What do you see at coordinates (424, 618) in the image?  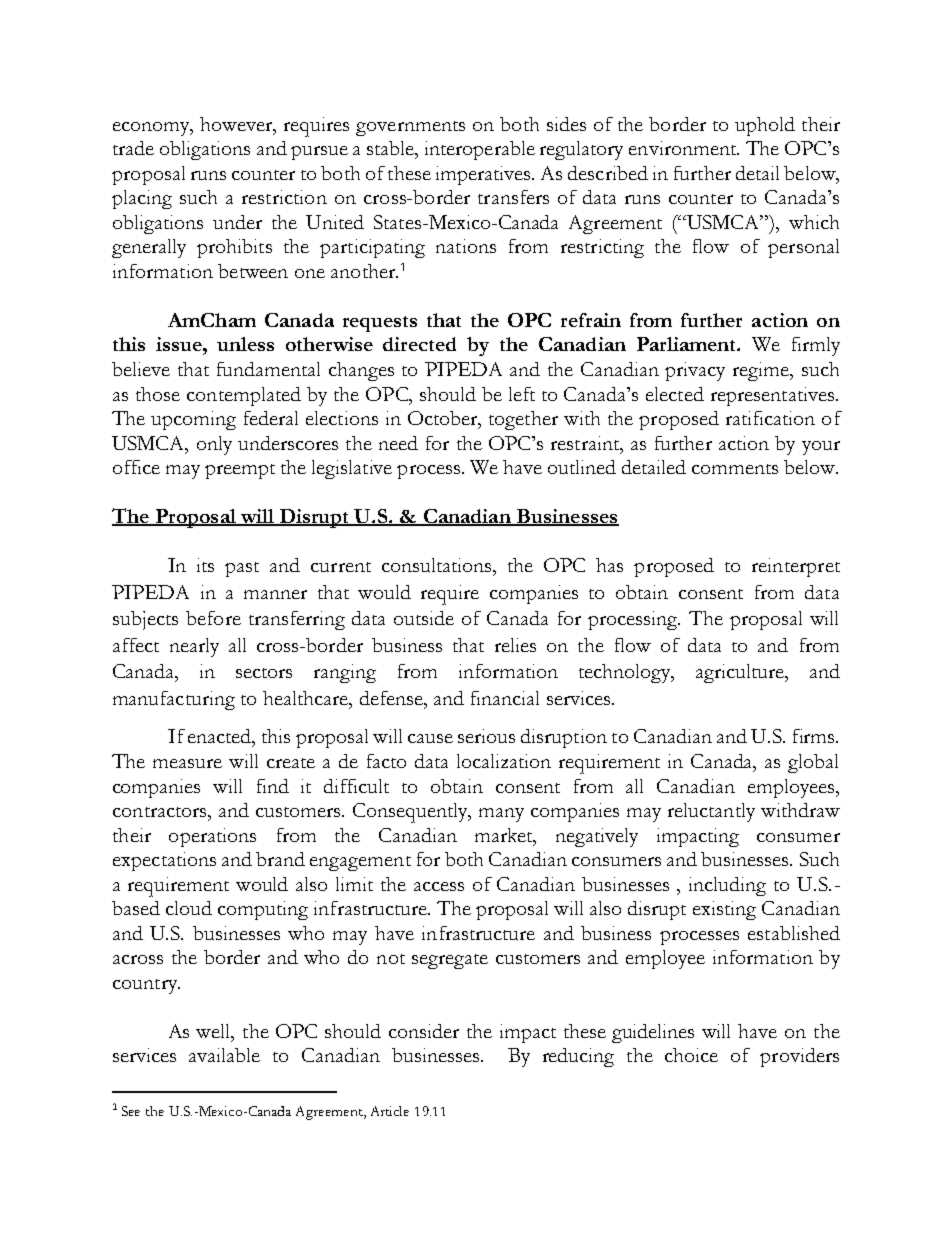 I see `outside` at bounding box center [424, 618].
